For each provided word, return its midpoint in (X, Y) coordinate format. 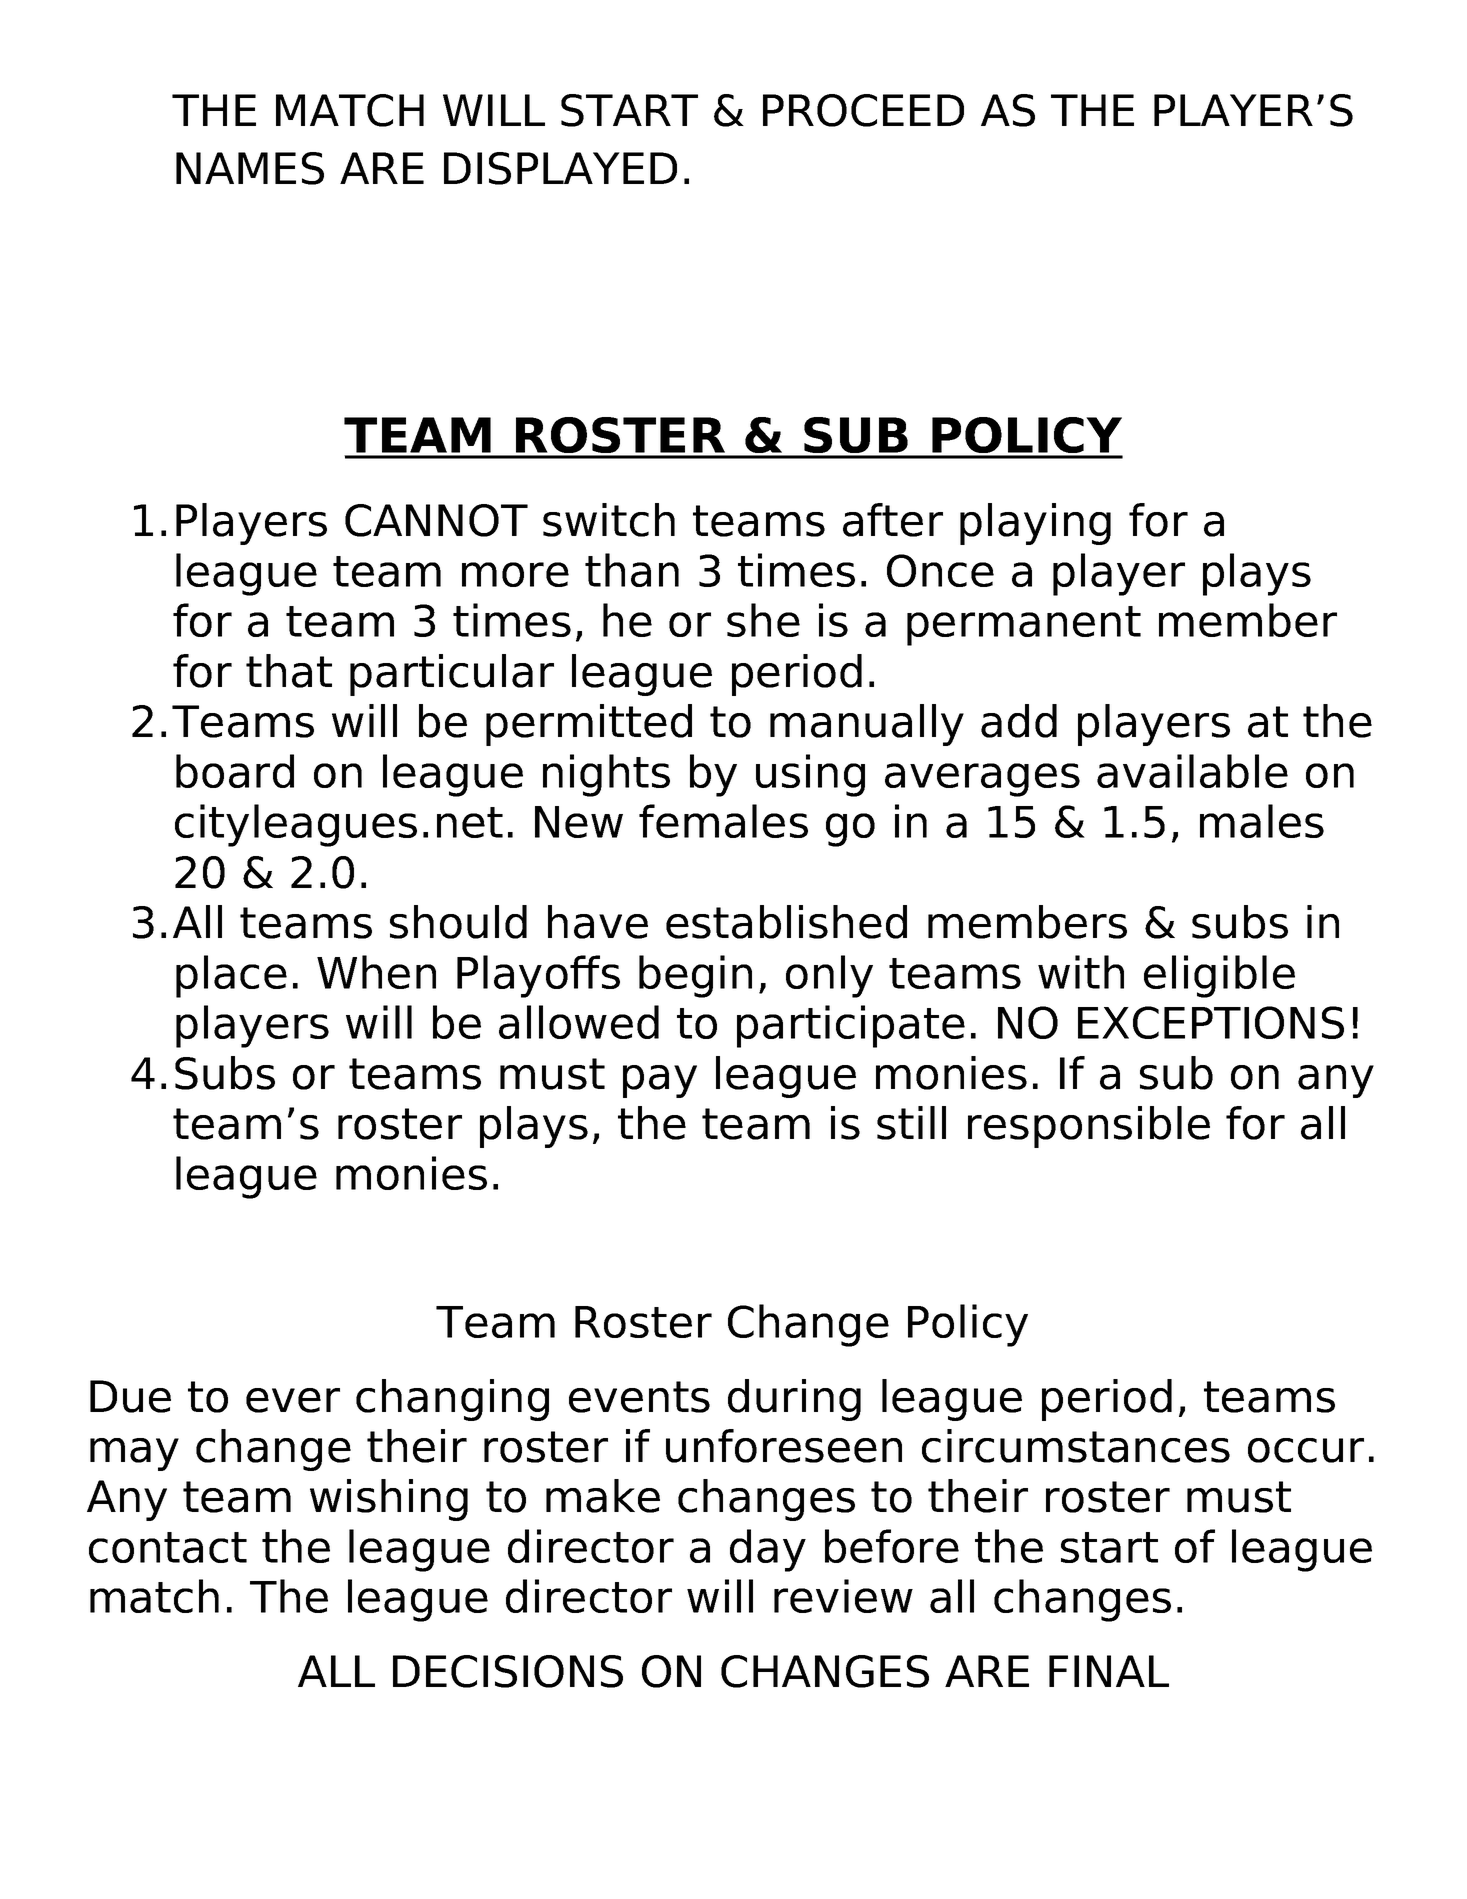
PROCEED (863, 110)
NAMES (250, 168)
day (768, 1550)
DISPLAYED (560, 168)
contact (168, 1547)
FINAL (1109, 1671)
